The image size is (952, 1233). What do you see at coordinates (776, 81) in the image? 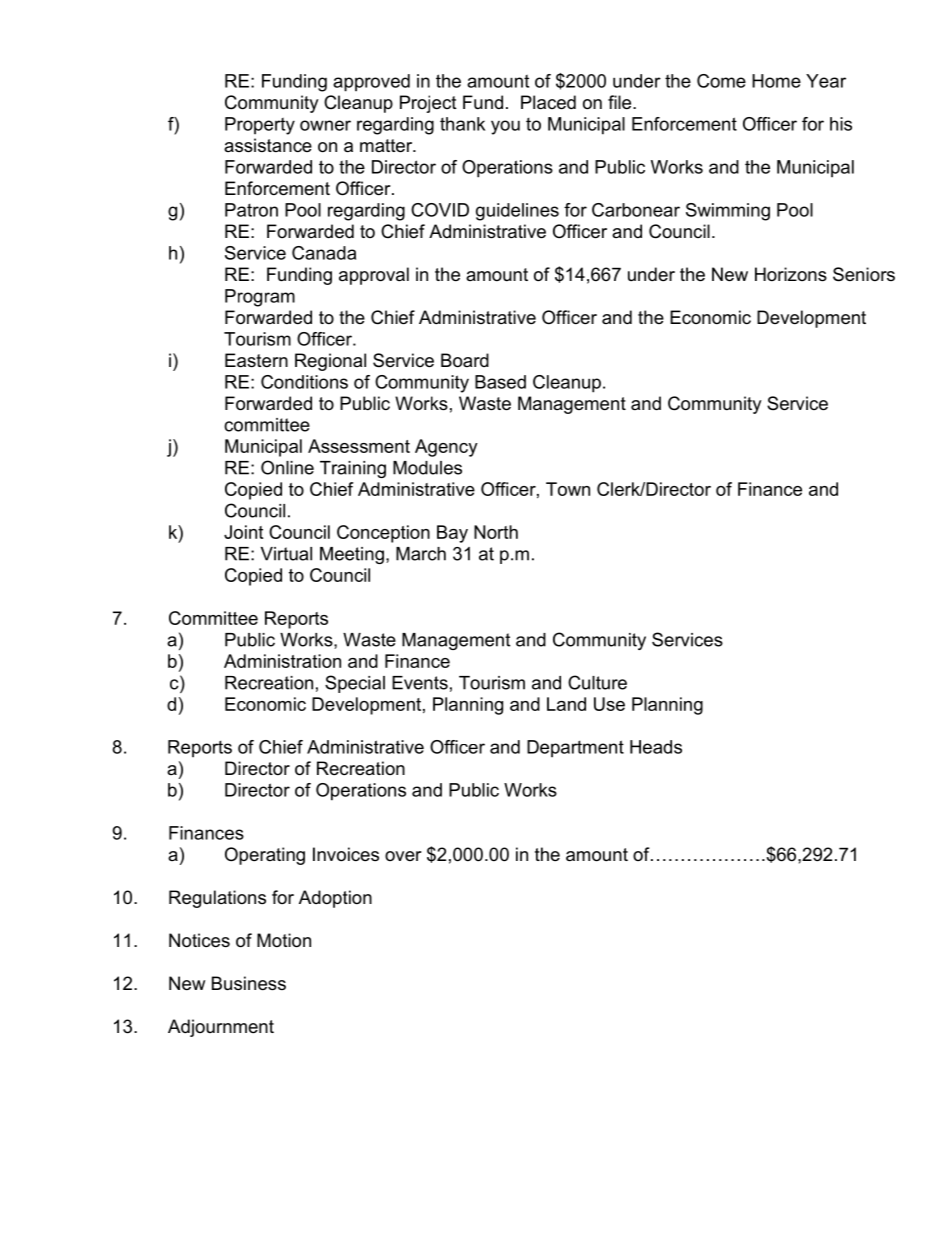
I see `Home` at bounding box center [776, 81].
